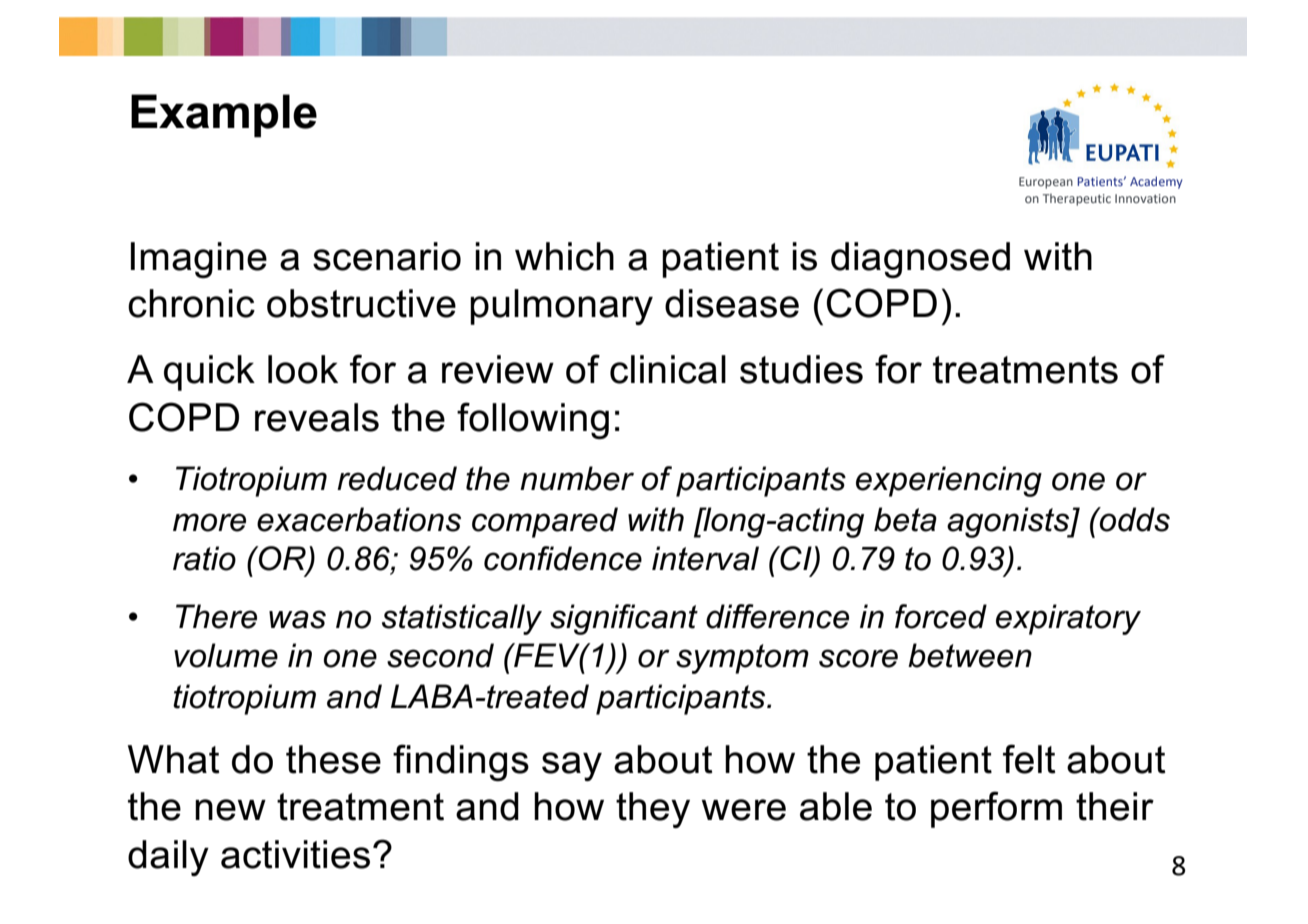 This screenshot has height=924, width=1308. I want to click on European, so click(1046, 183).
